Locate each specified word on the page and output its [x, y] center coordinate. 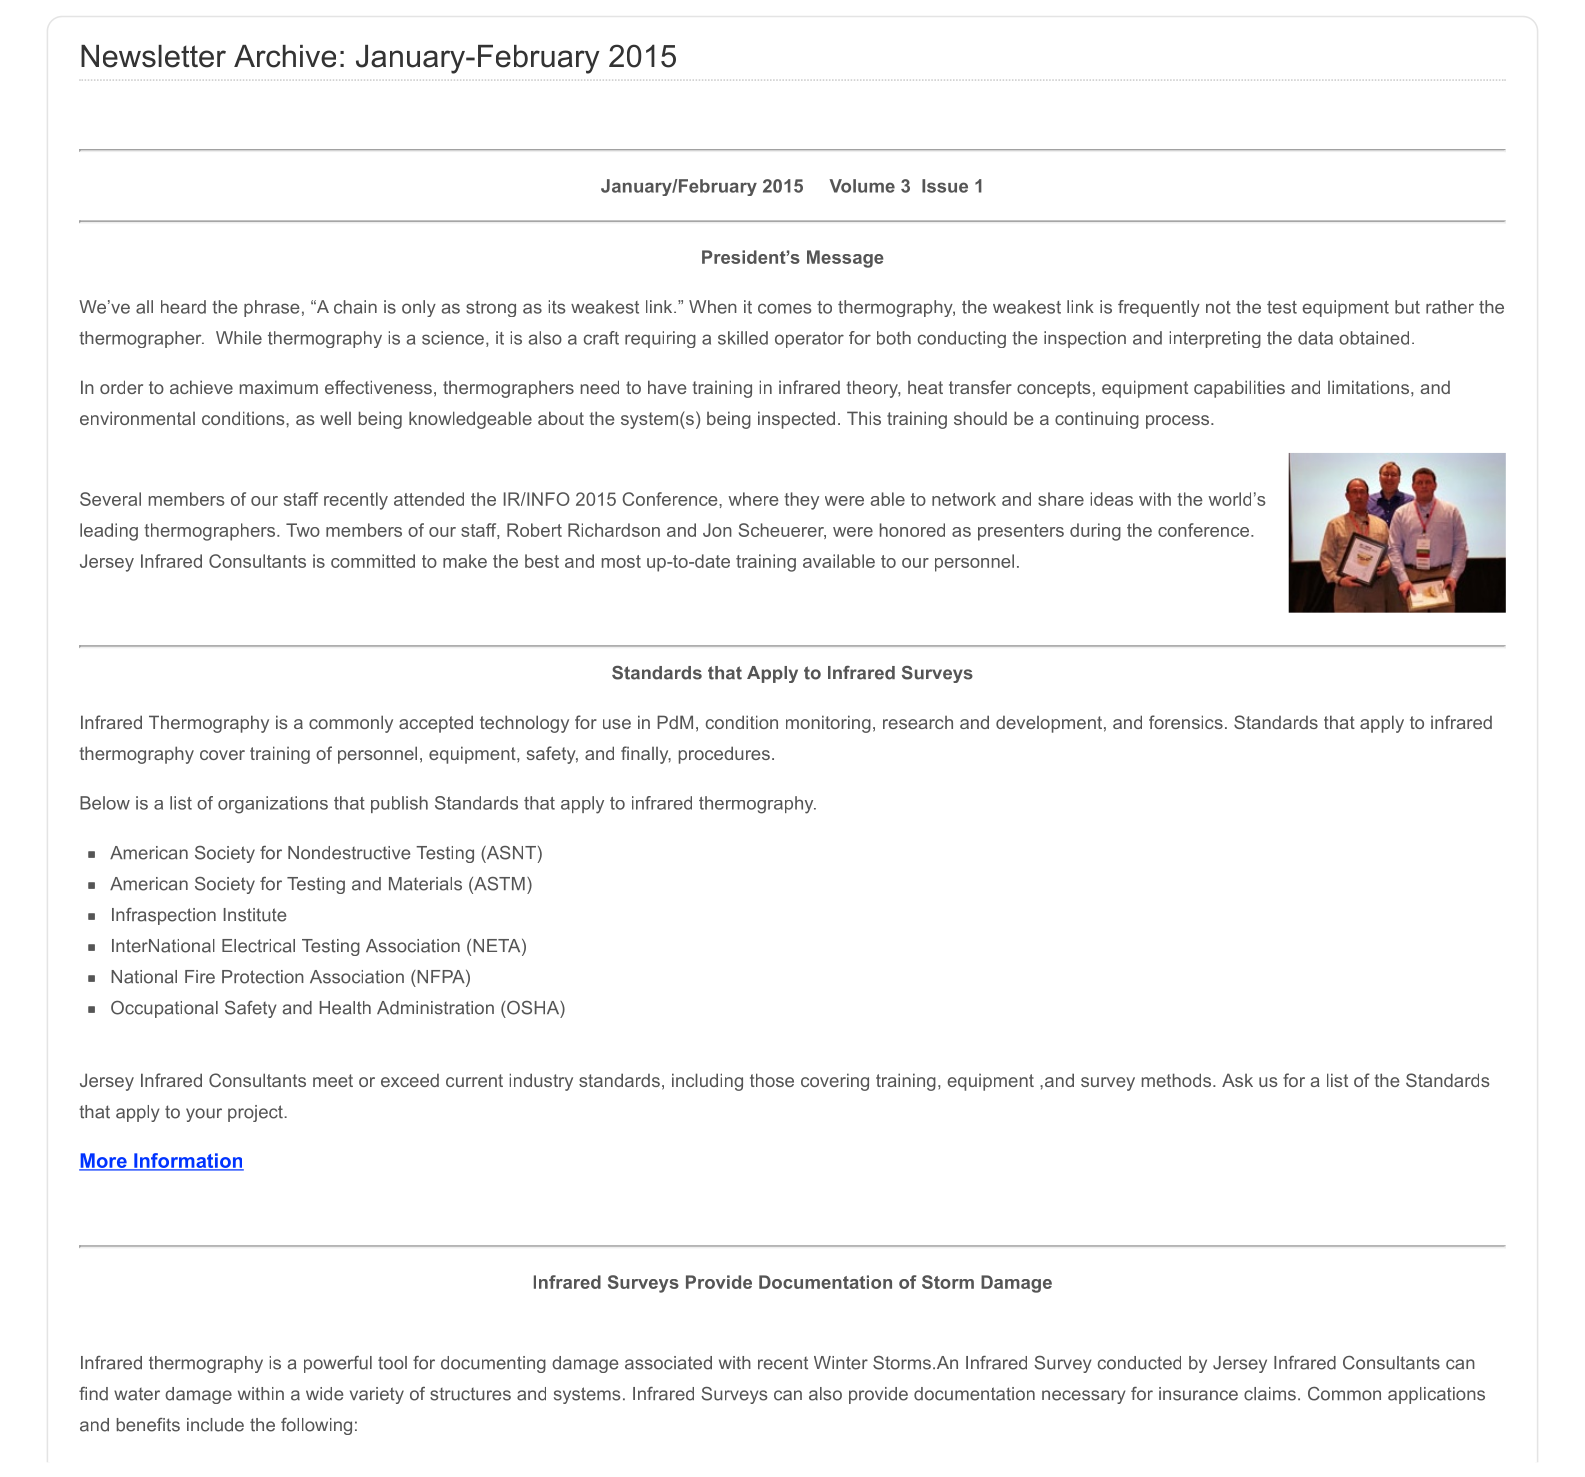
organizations [273, 805]
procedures [724, 755]
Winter [841, 1363]
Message [845, 259]
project [256, 1113]
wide [324, 1394]
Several [110, 499]
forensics [1186, 722]
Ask [1237, 1080]
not [1218, 307]
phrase [272, 308]
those [772, 1080]
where [753, 499]
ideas [1112, 499]
